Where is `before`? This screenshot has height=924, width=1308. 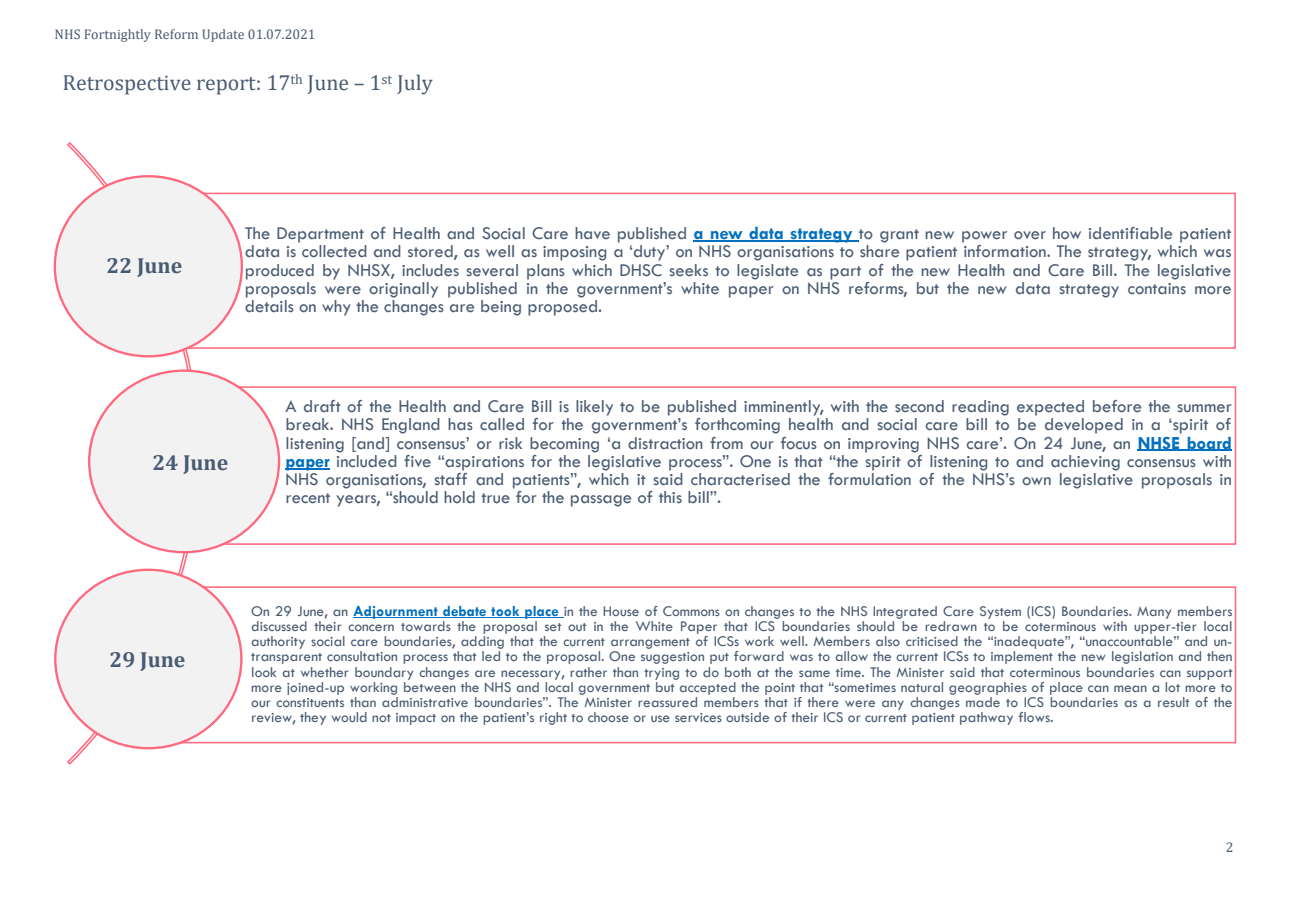
before is located at coordinates (1117, 406).
